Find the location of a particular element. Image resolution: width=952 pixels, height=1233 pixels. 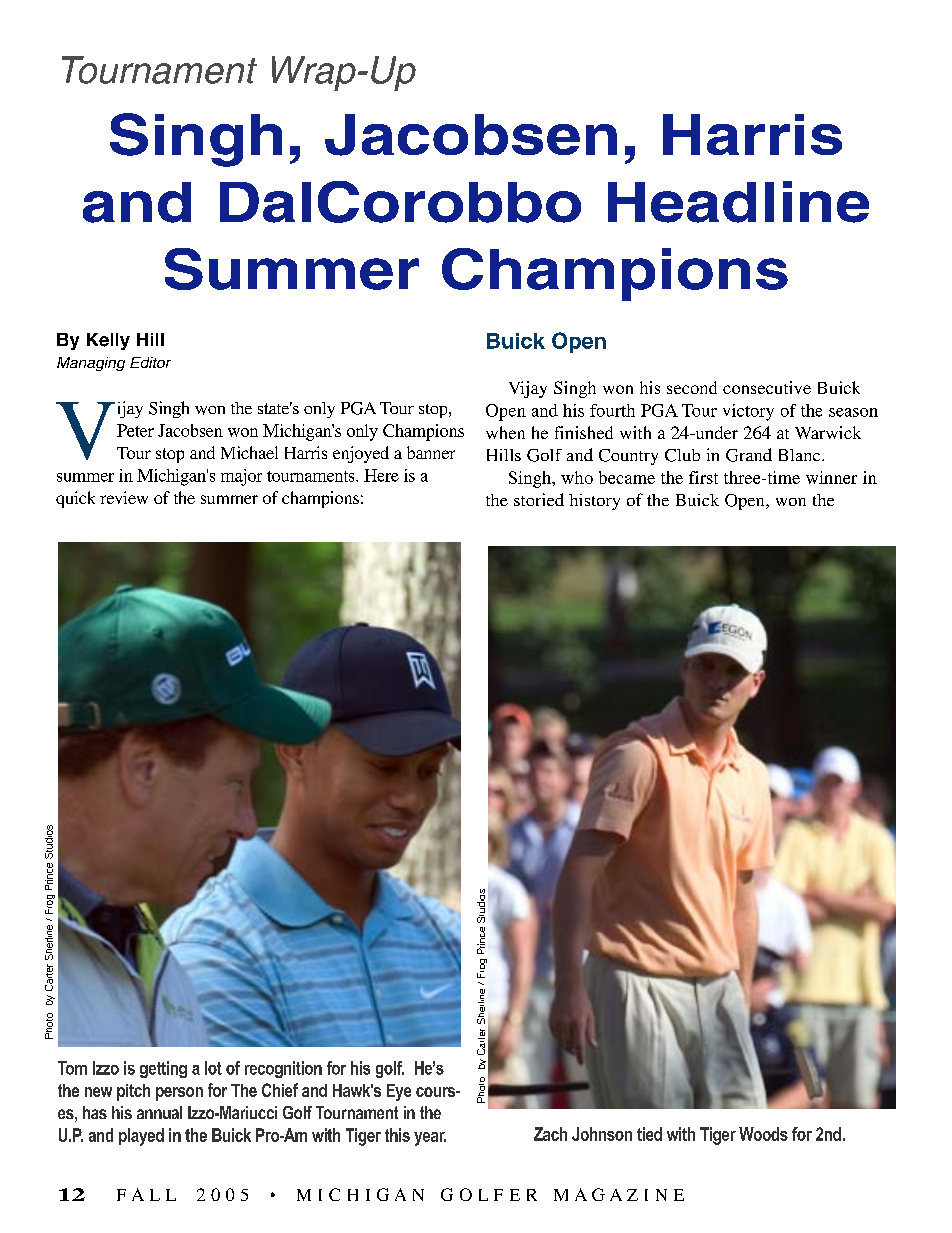

Kelly is located at coordinates (108, 341).
